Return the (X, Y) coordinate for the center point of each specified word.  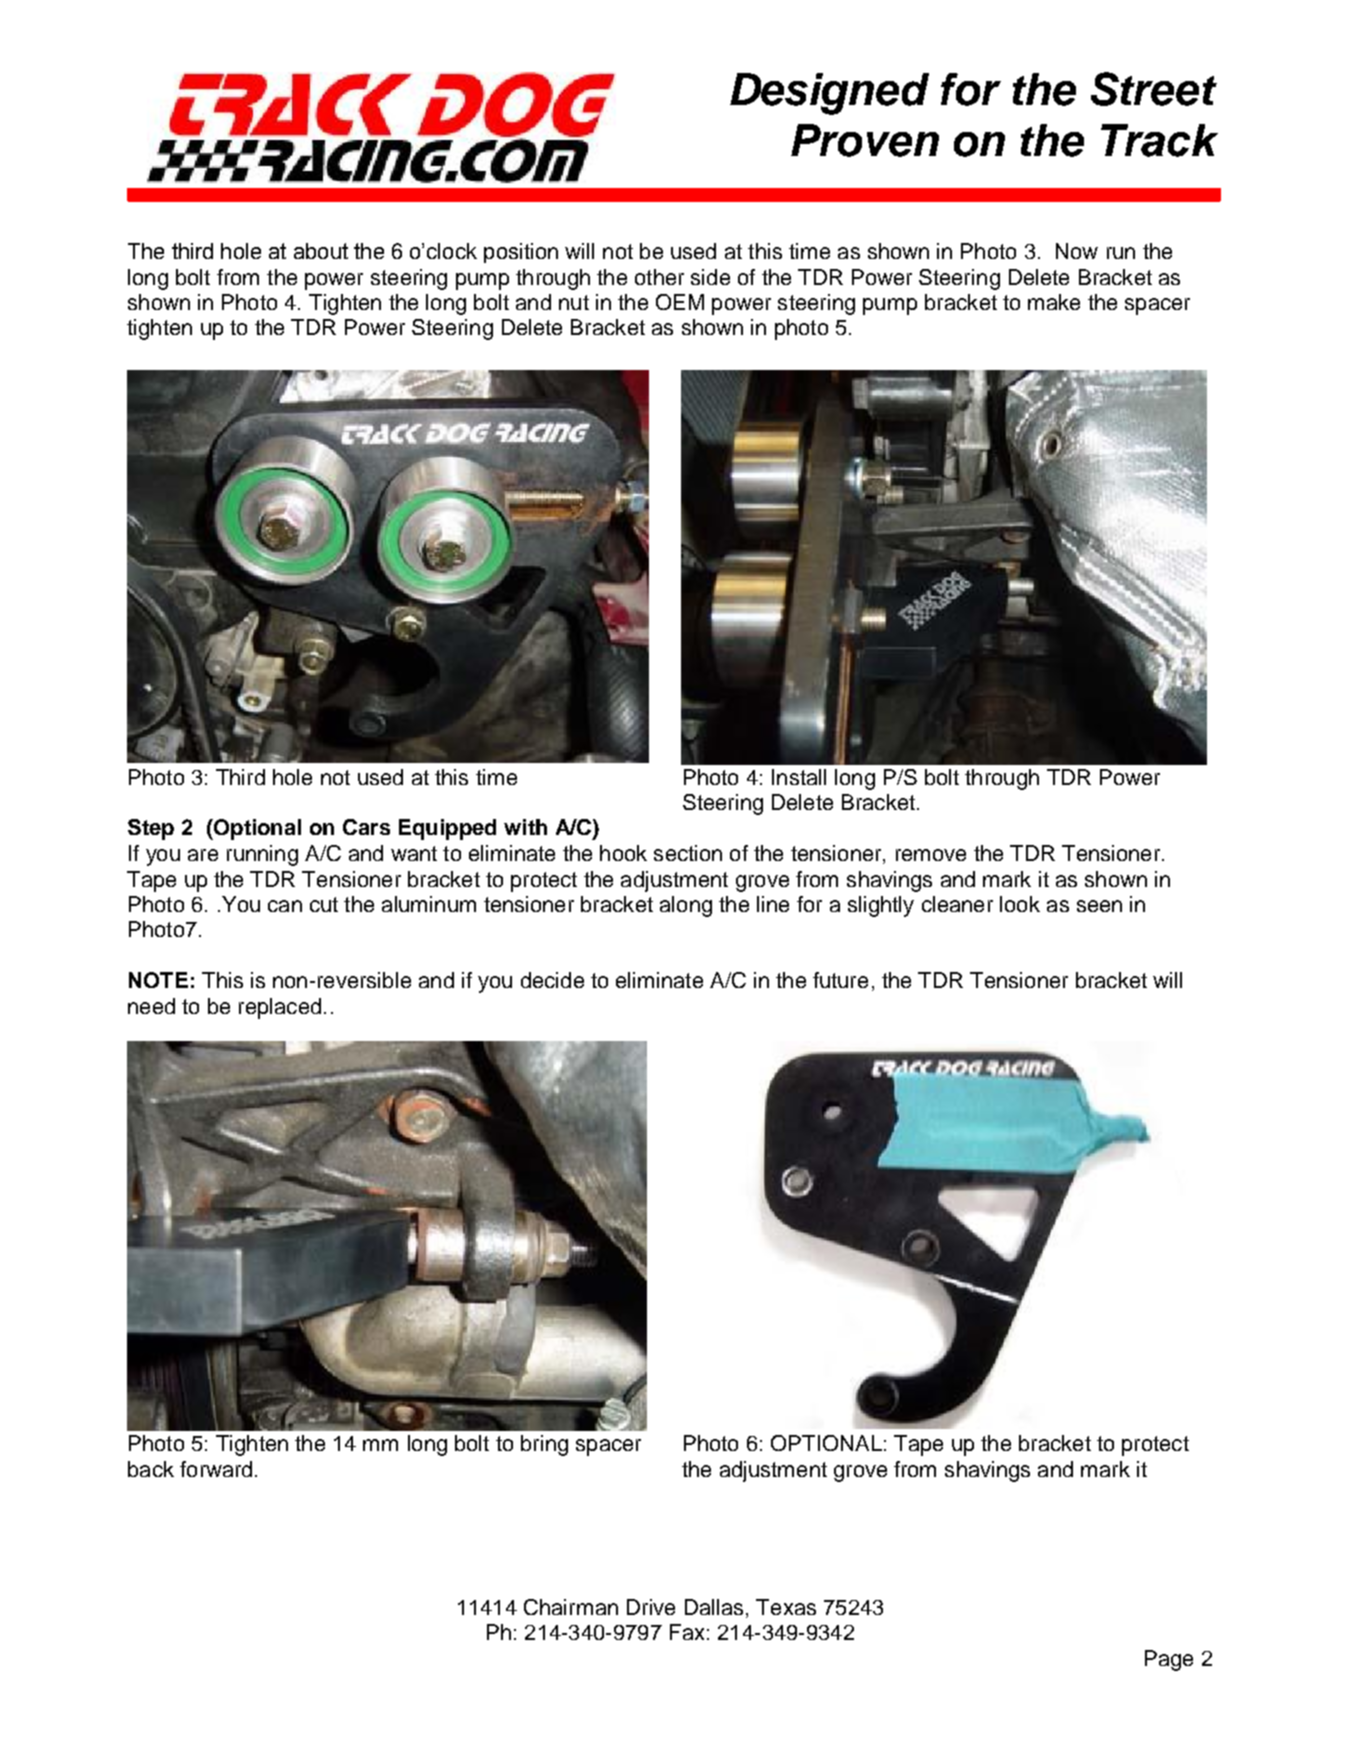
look (1020, 904)
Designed (829, 94)
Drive (651, 1607)
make (1054, 302)
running (262, 855)
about (321, 251)
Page (1169, 1660)
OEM (680, 302)
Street (1154, 89)
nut (574, 302)
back (151, 1469)
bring (544, 1445)
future (840, 980)
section (688, 853)
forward (216, 1469)
